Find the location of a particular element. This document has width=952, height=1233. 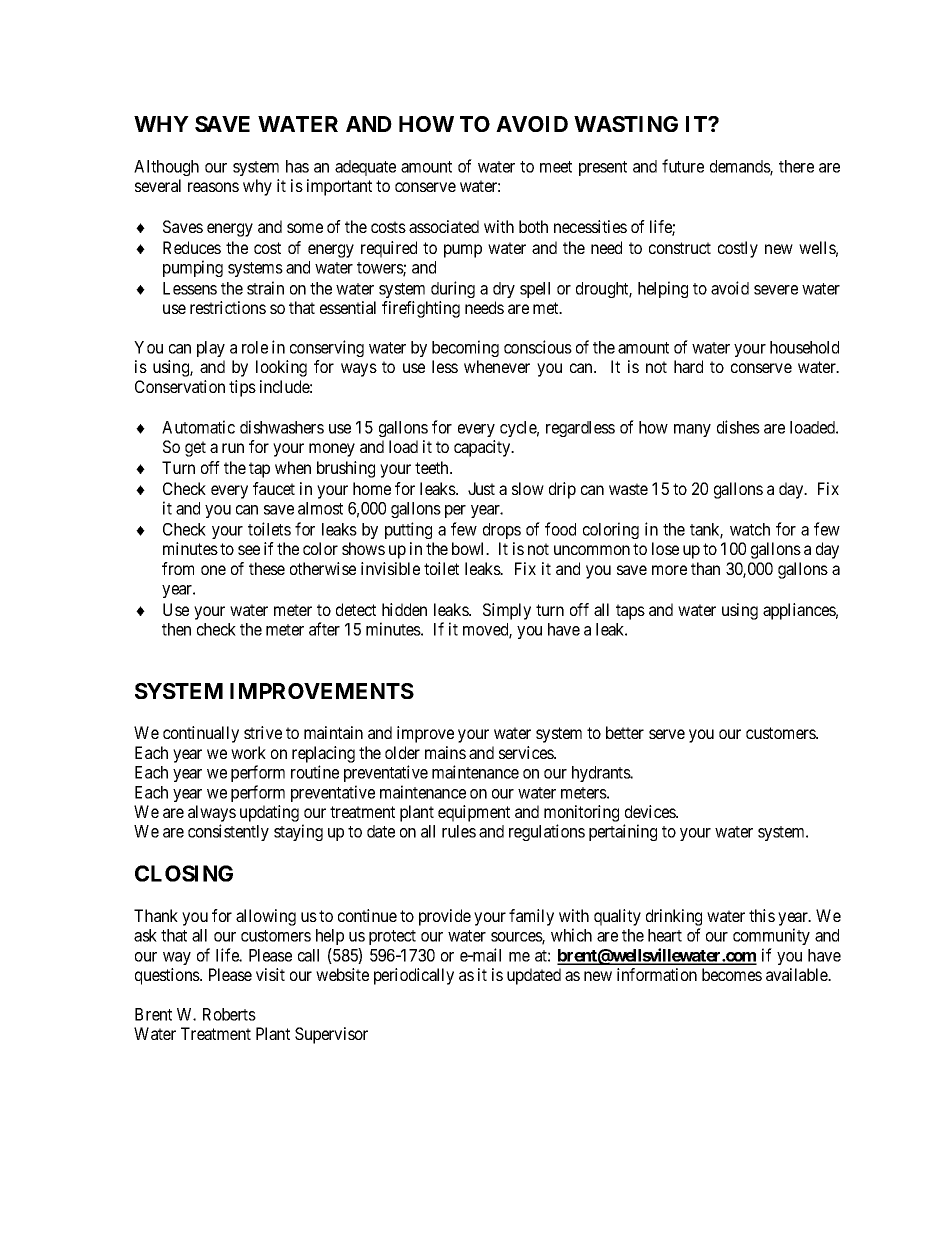

play is located at coordinates (211, 349).
